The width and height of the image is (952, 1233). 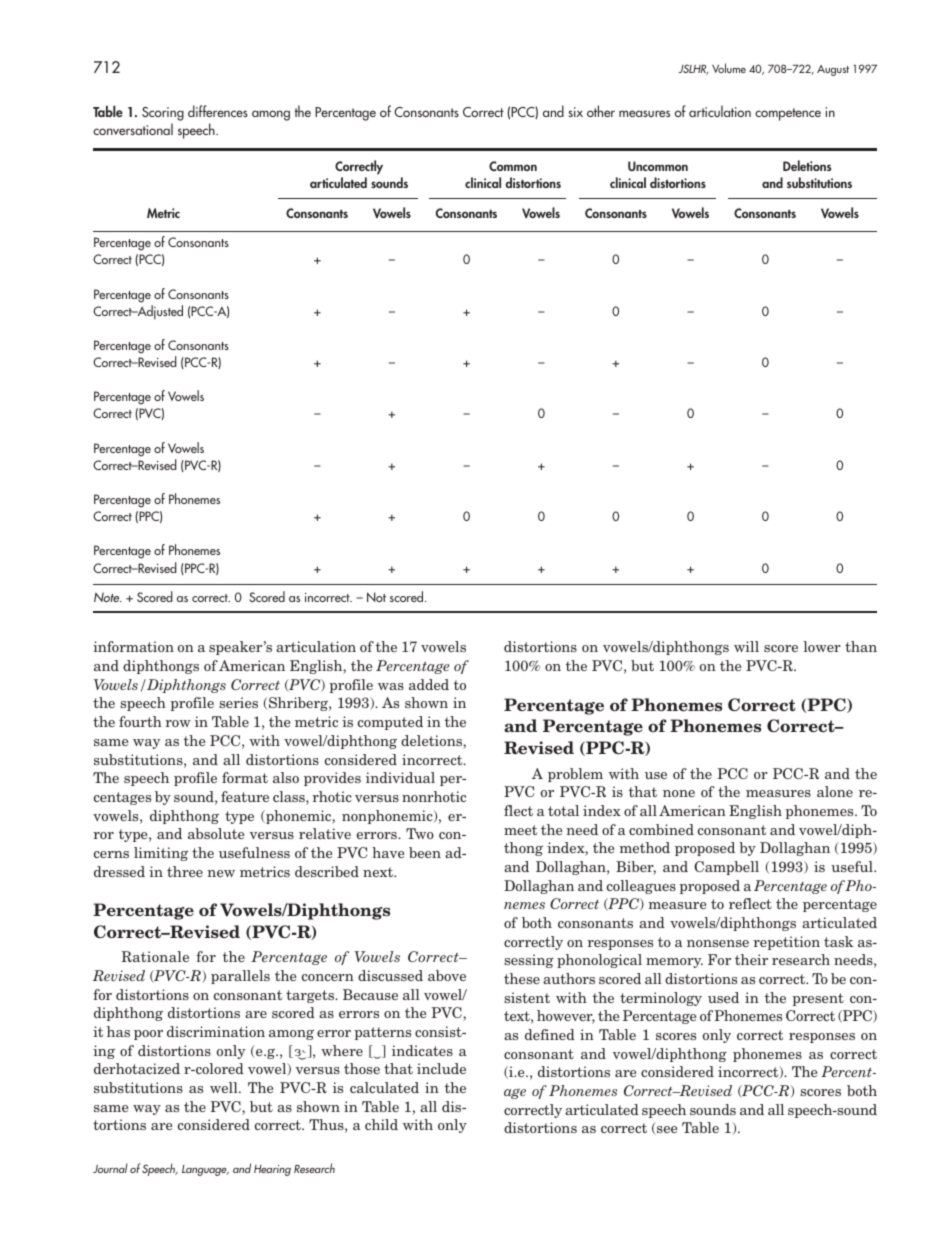 I want to click on added, so click(x=429, y=684).
